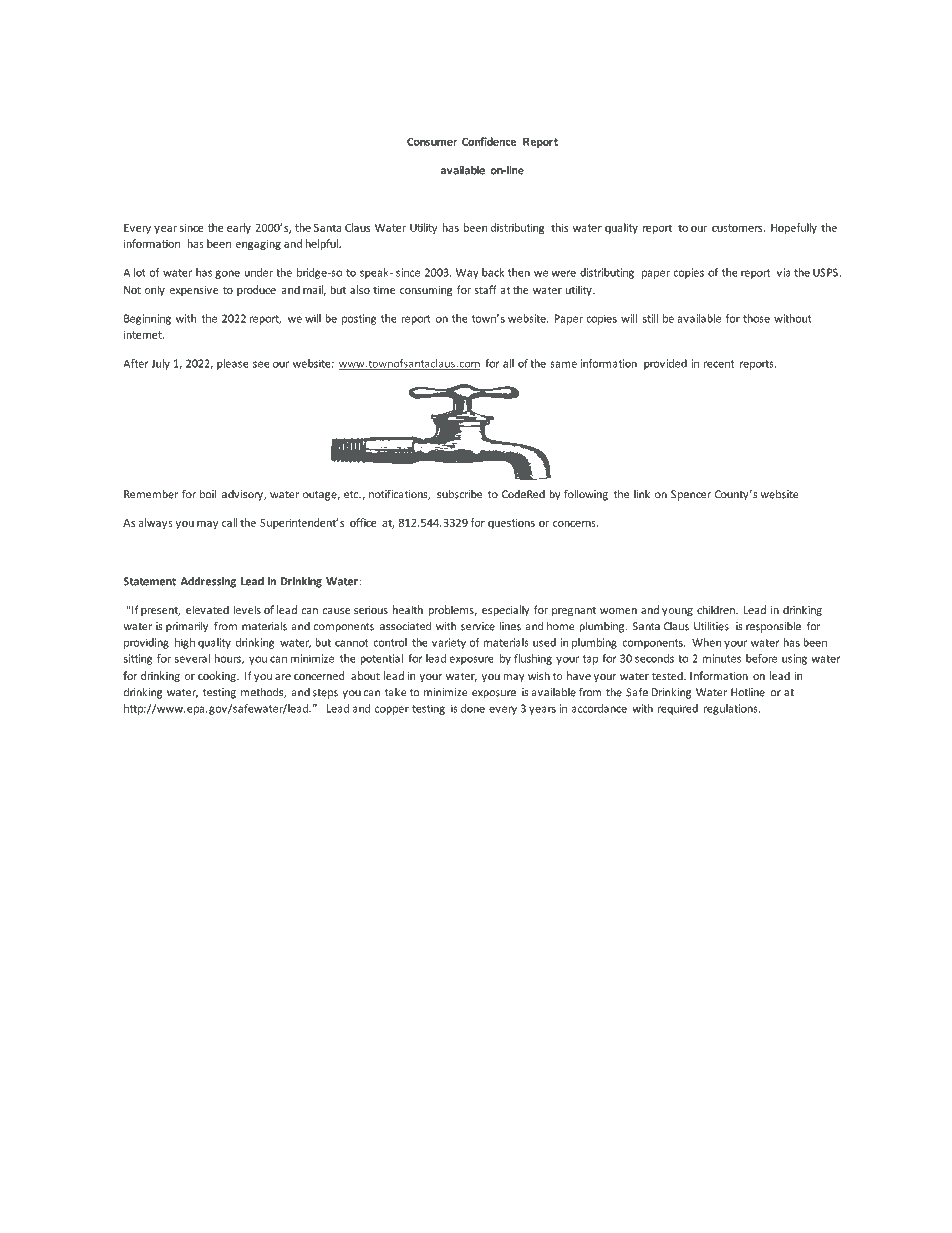 This image has height=1233, width=952. I want to click on those, so click(756, 318).
